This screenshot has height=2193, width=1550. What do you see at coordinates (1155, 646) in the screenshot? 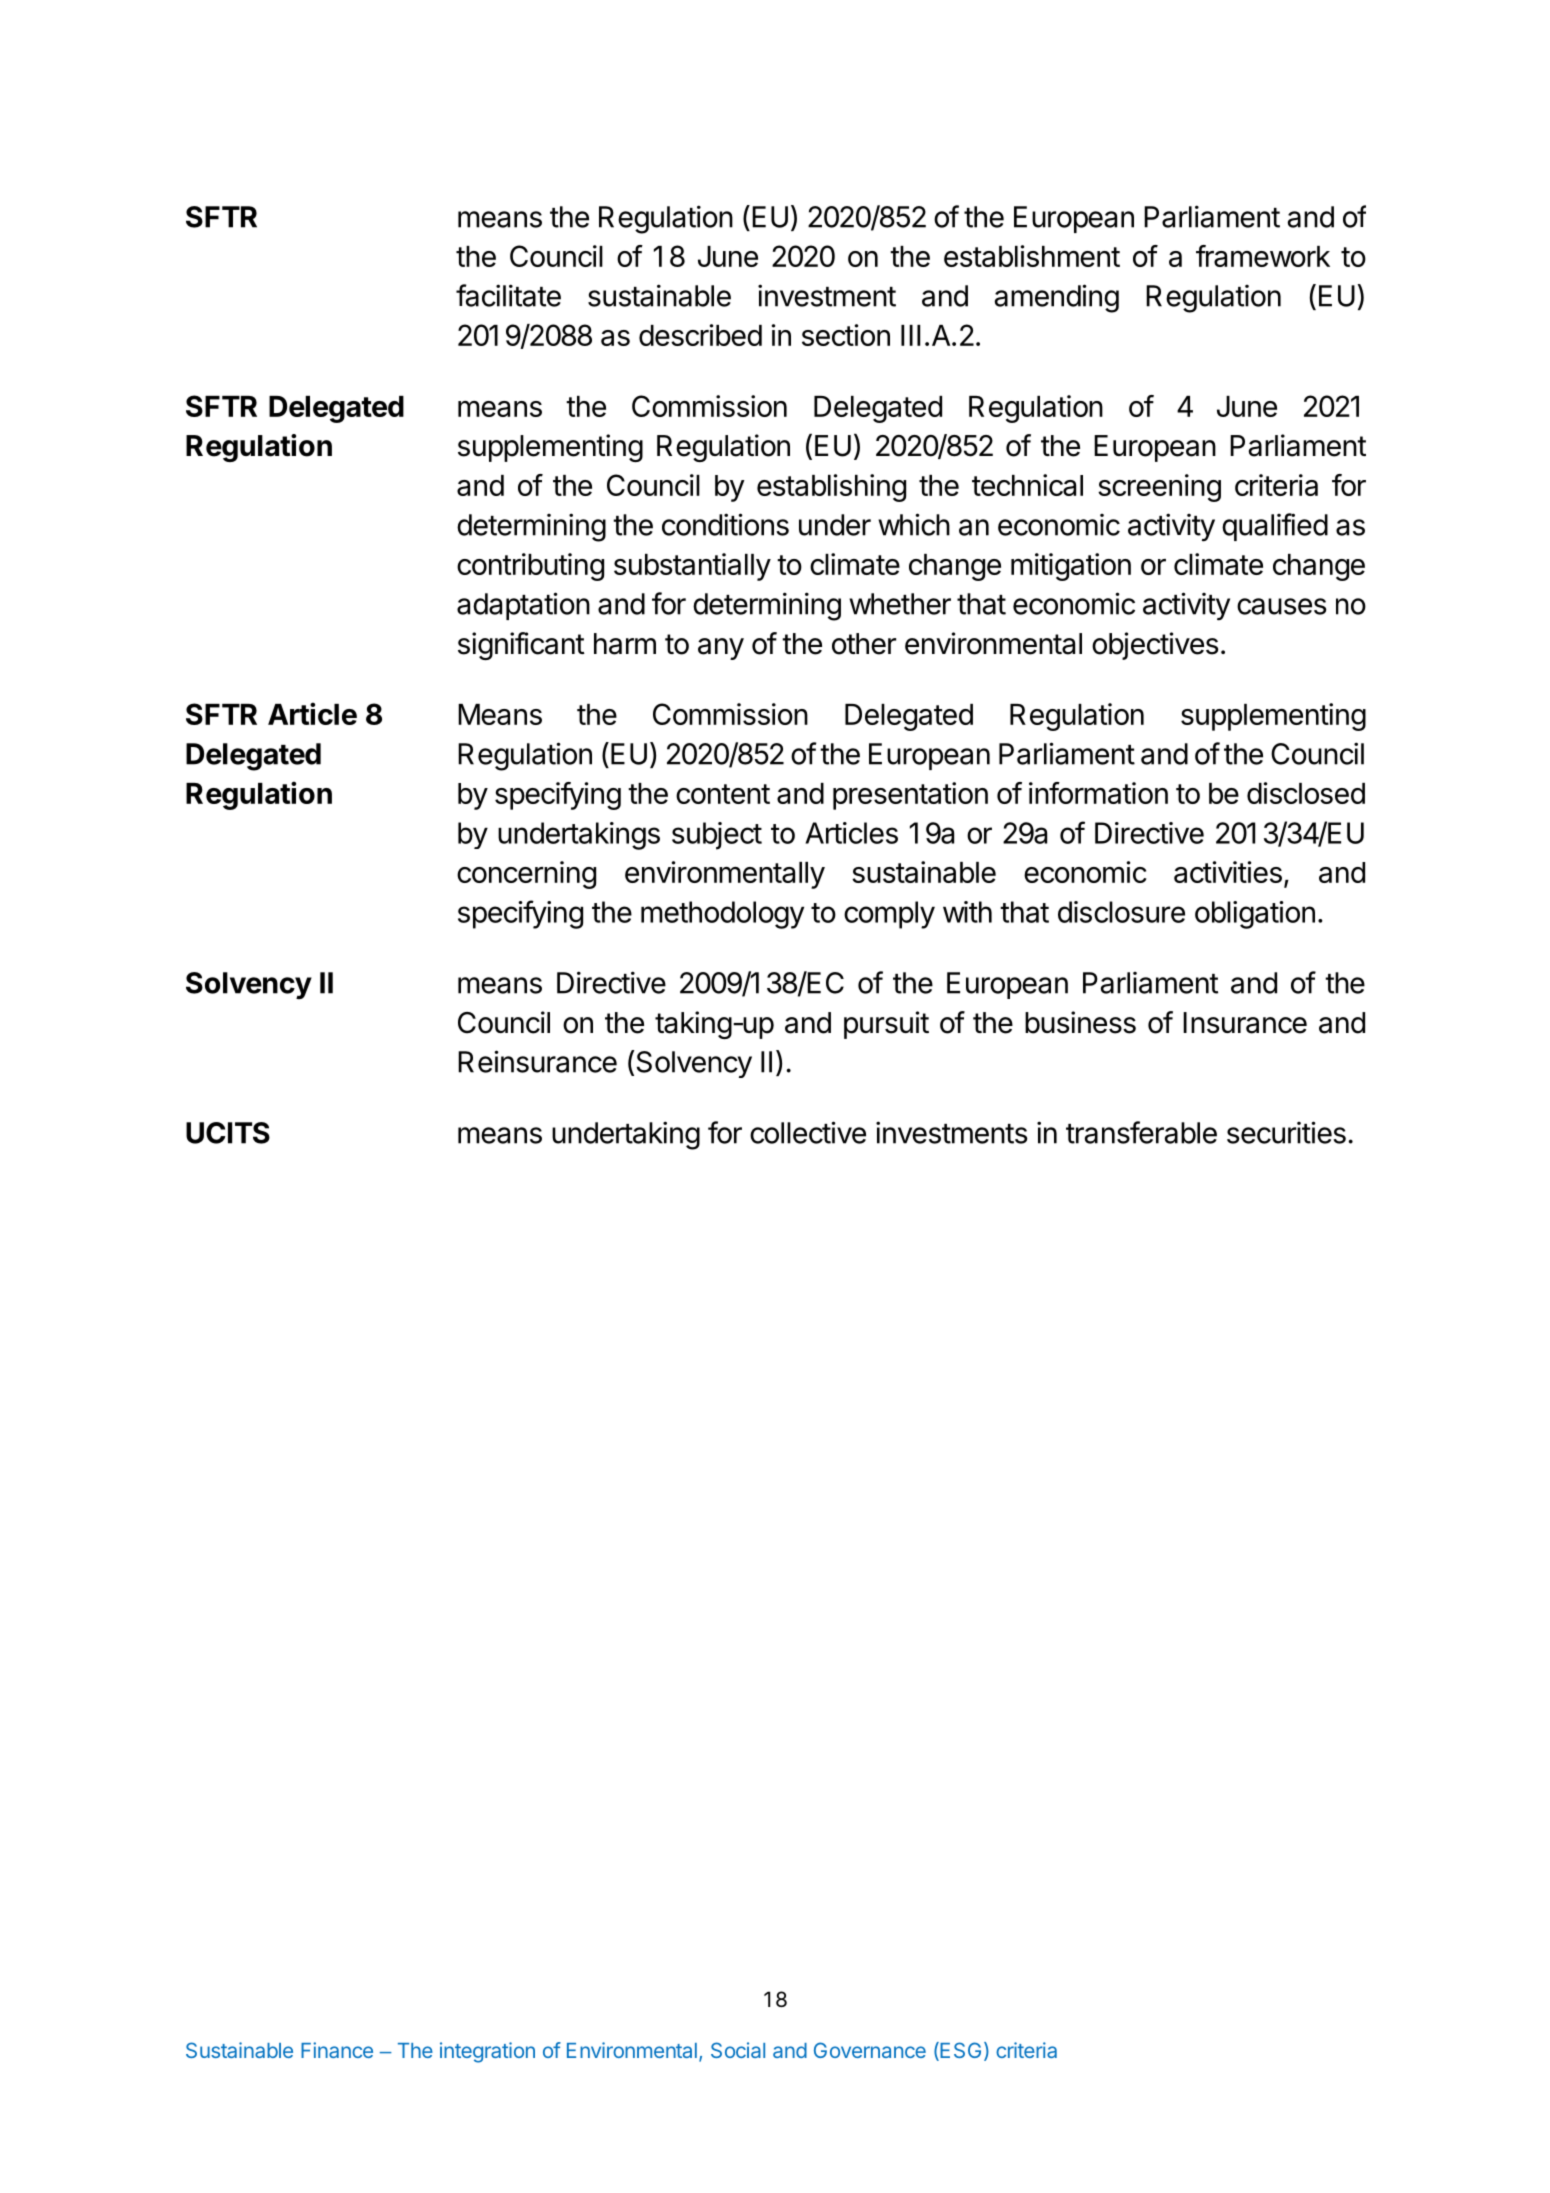
I see `objectives` at bounding box center [1155, 646].
